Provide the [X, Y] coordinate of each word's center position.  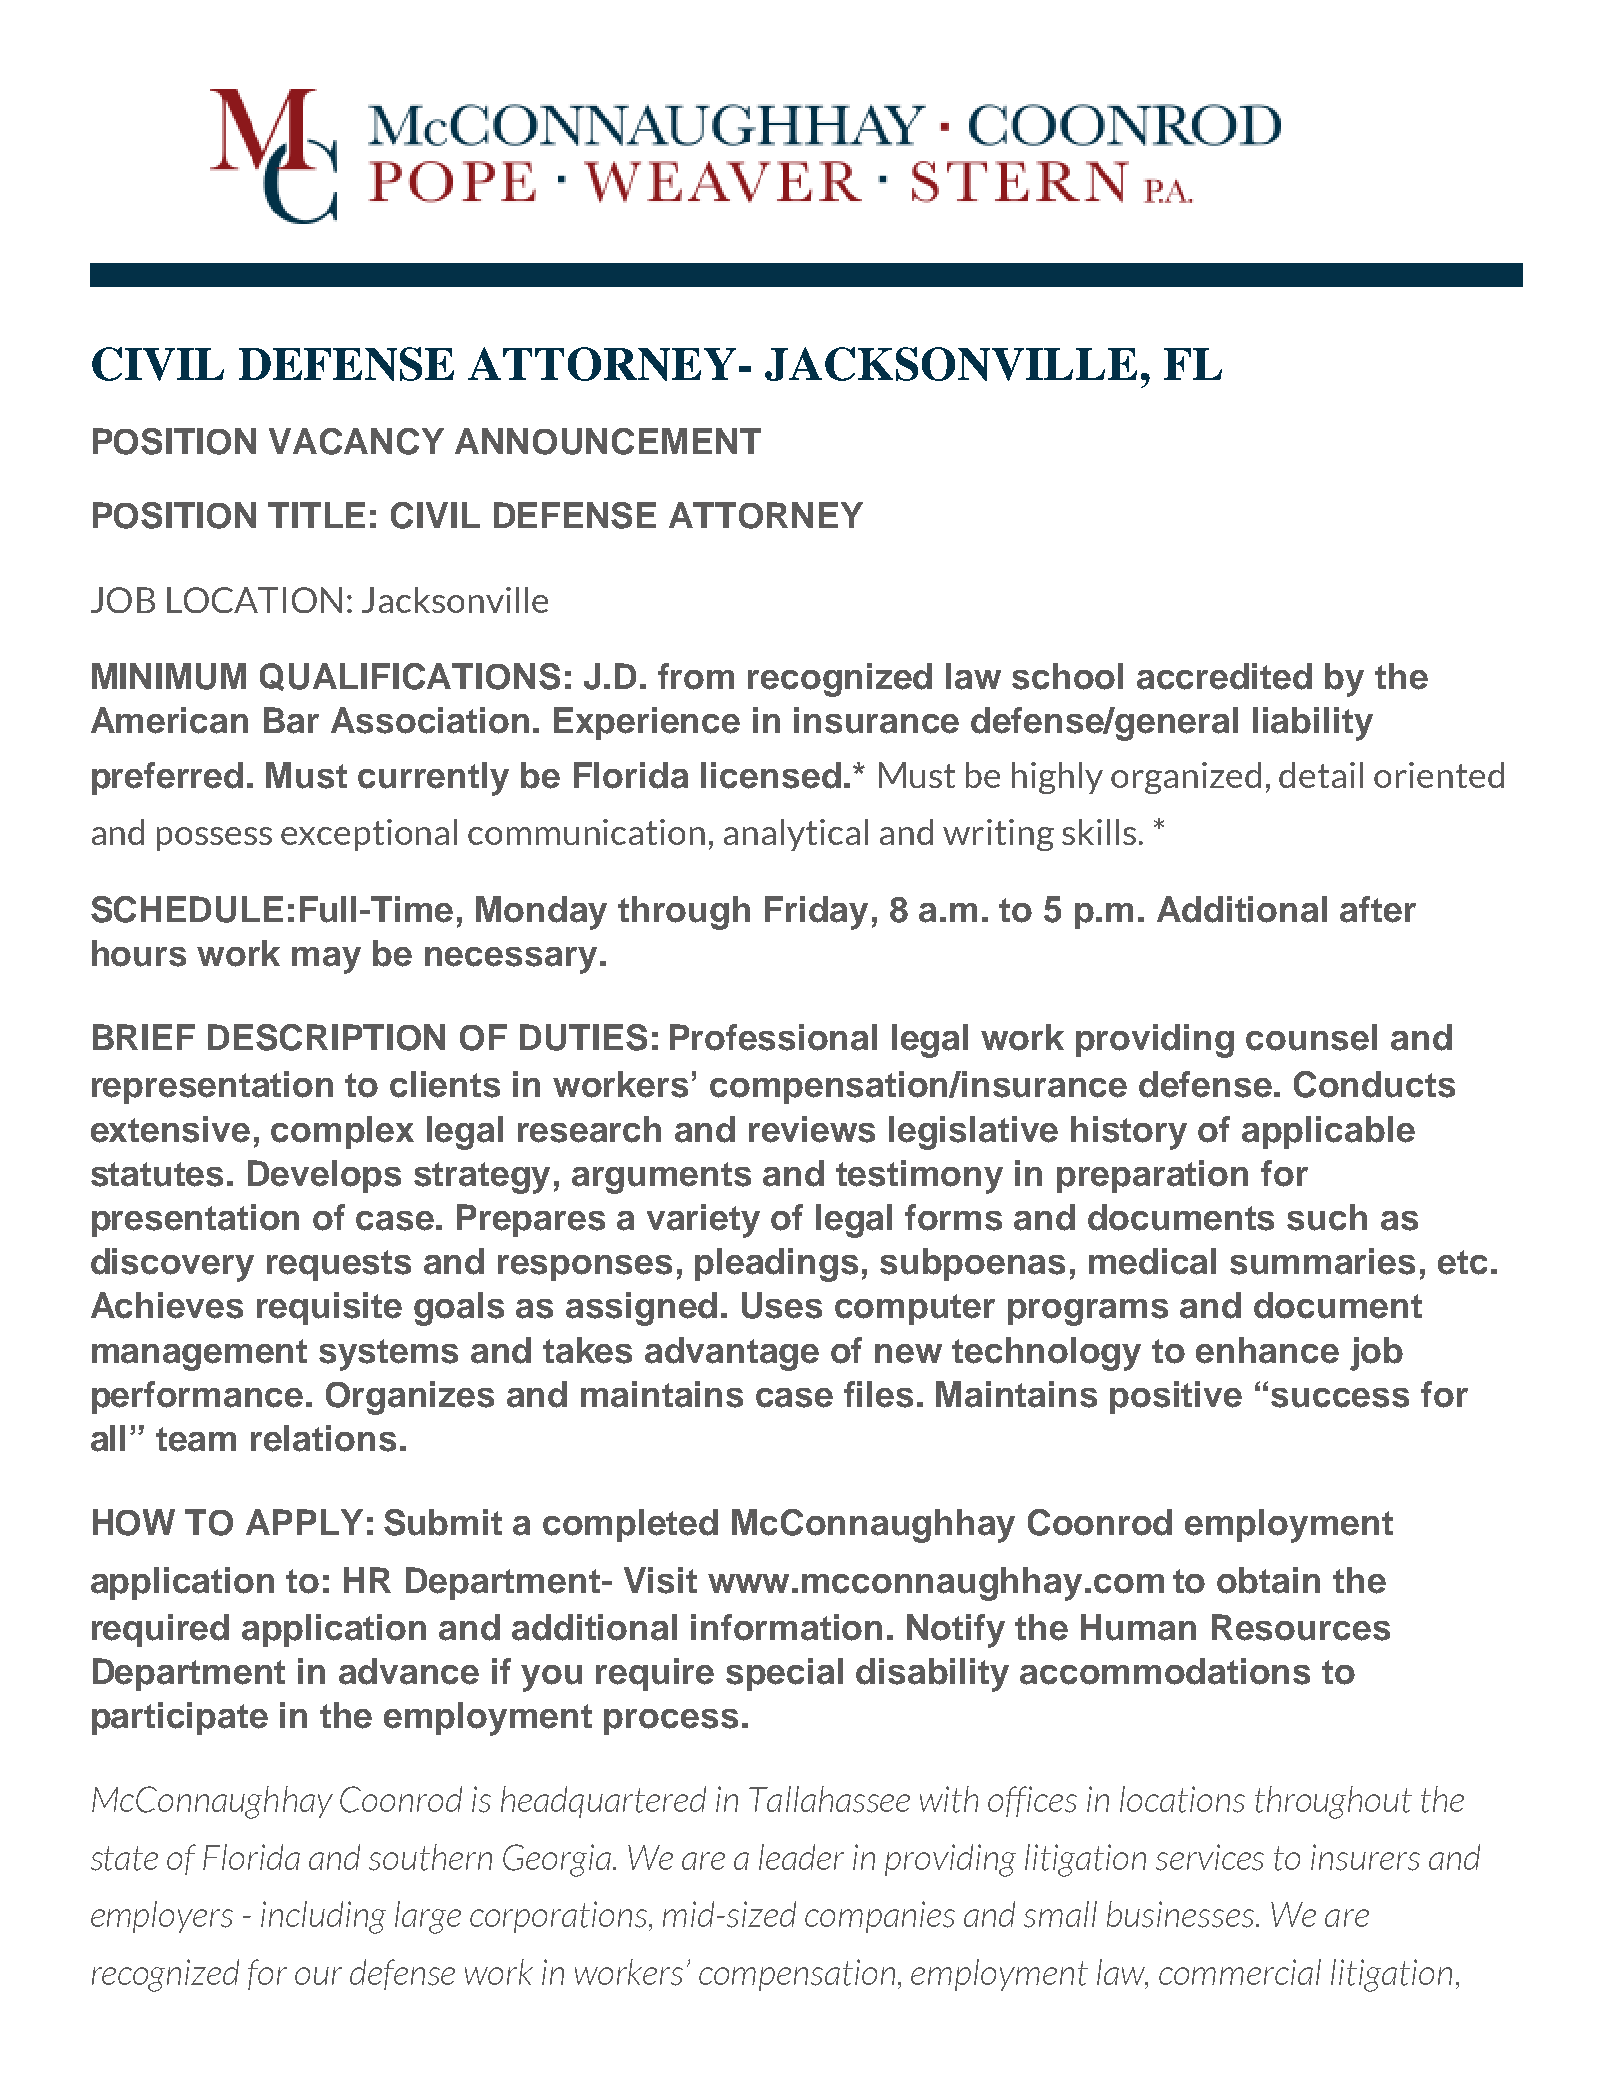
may [326, 960]
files [878, 1394]
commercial [1240, 1972]
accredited [1224, 676]
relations [323, 1438]
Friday [816, 913]
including [323, 1917]
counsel [1311, 1037]
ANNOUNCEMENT [608, 441]
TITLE [316, 515]
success [1340, 1398]
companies [880, 1917]
